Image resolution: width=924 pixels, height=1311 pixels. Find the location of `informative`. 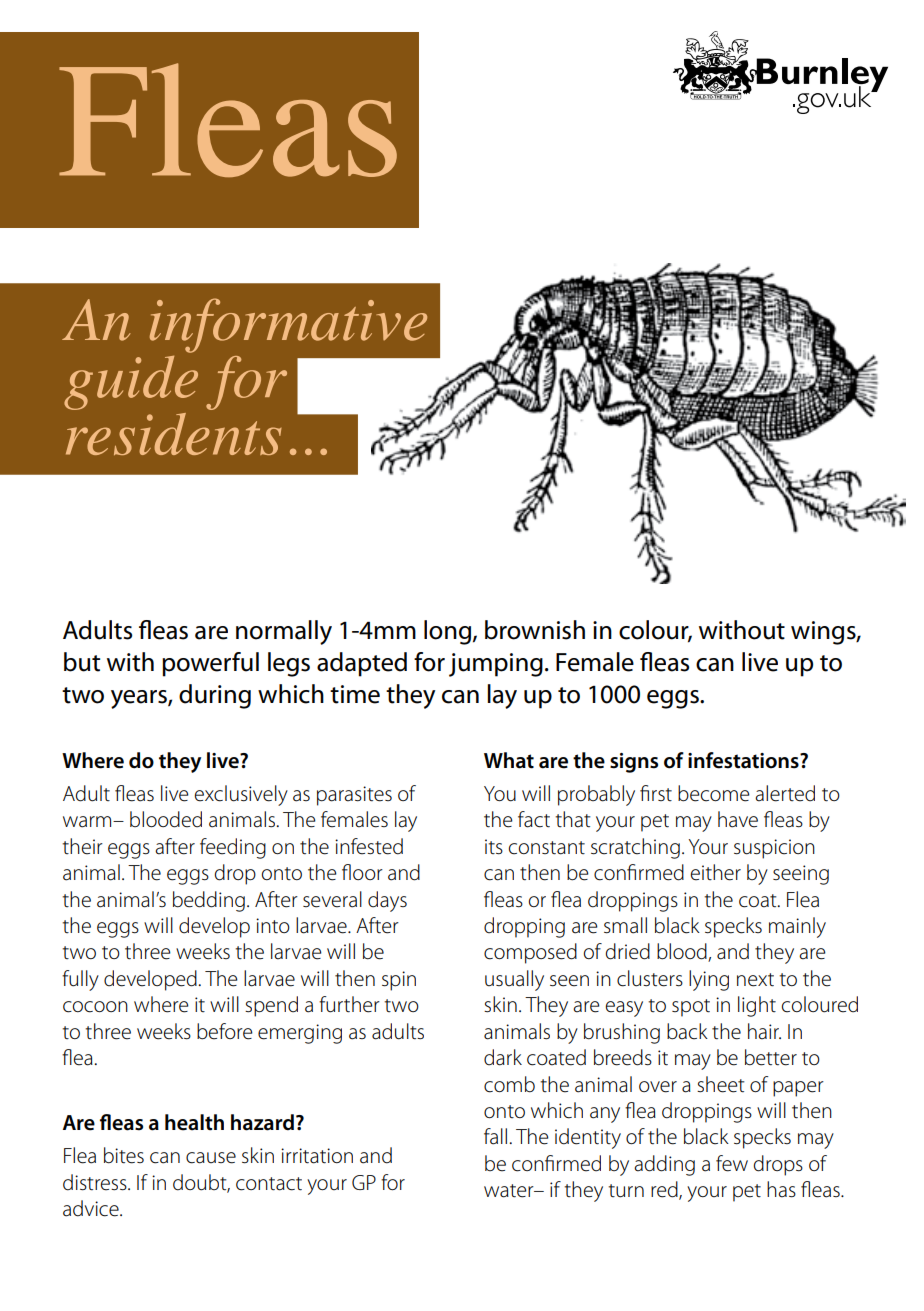

informative is located at coordinates (288, 325).
